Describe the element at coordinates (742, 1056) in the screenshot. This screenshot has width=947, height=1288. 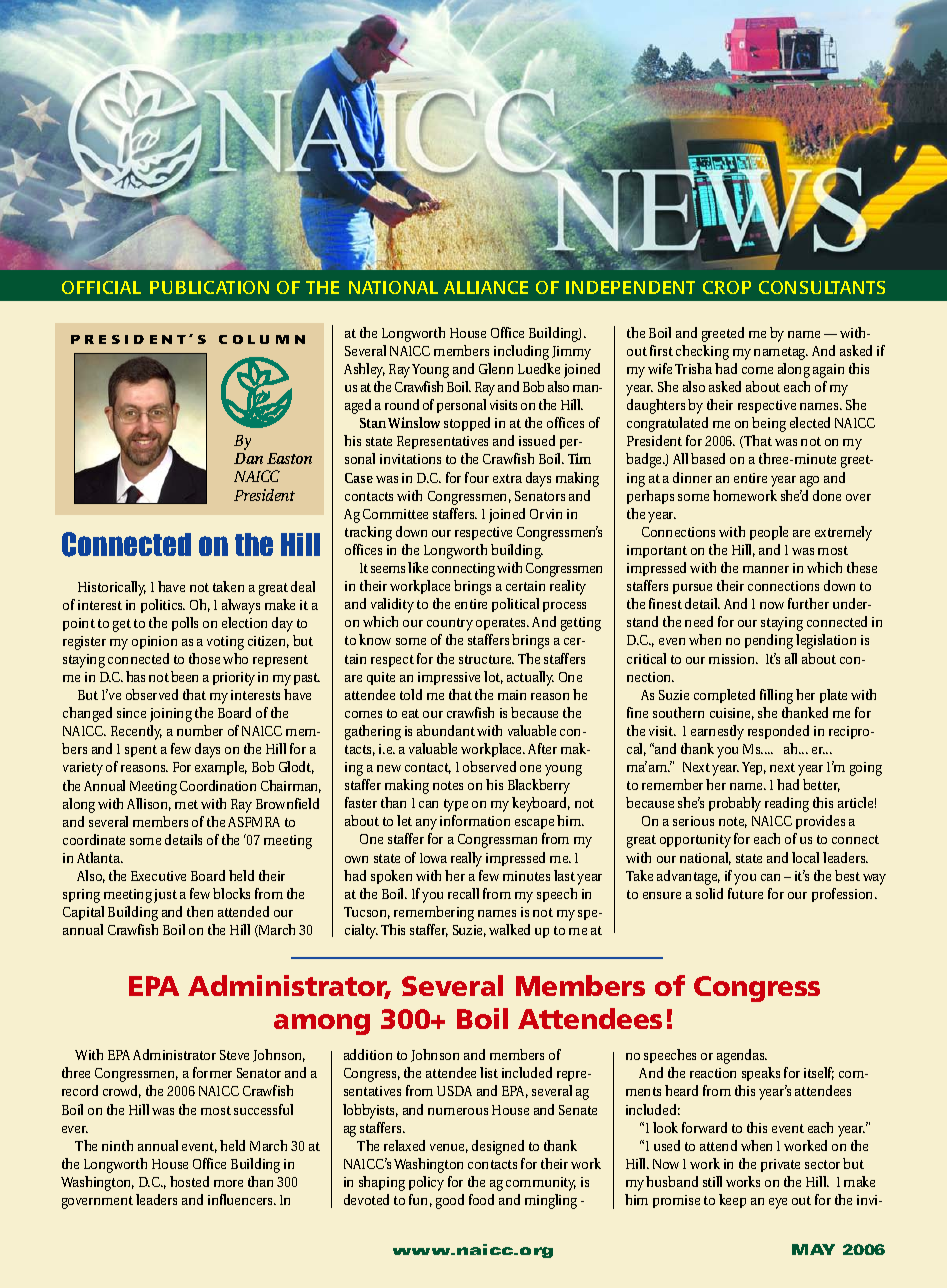
I see `agendas` at that location.
